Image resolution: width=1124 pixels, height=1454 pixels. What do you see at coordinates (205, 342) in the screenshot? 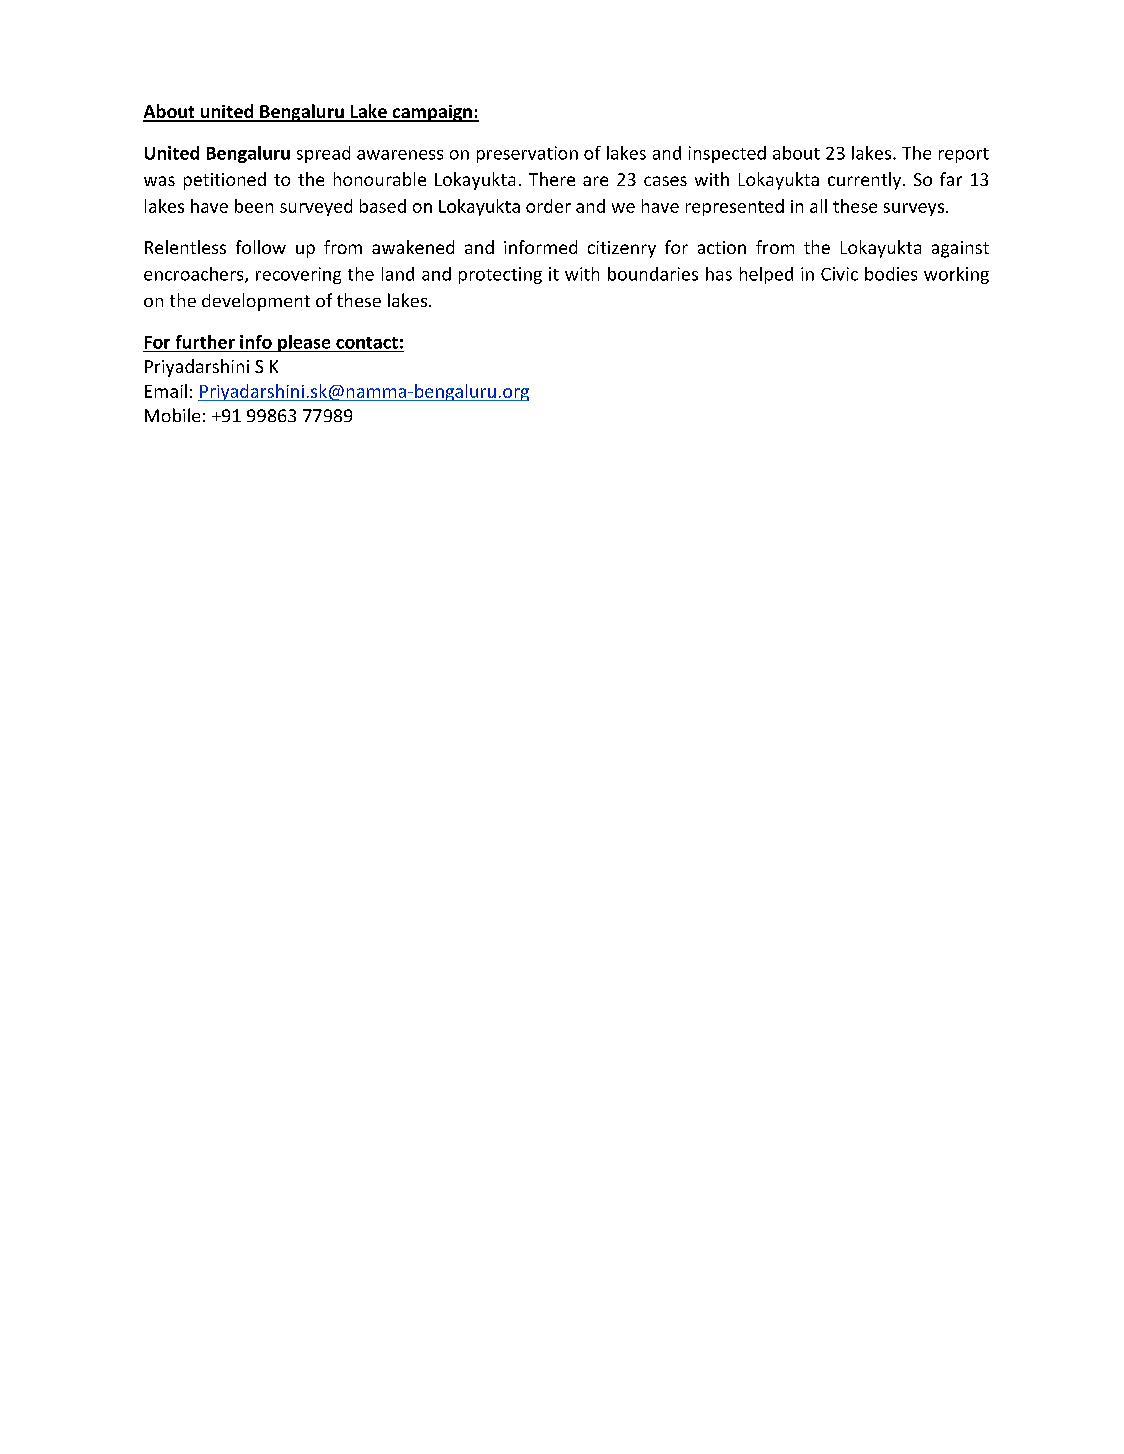
I see `further` at bounding box center [205, 342].
